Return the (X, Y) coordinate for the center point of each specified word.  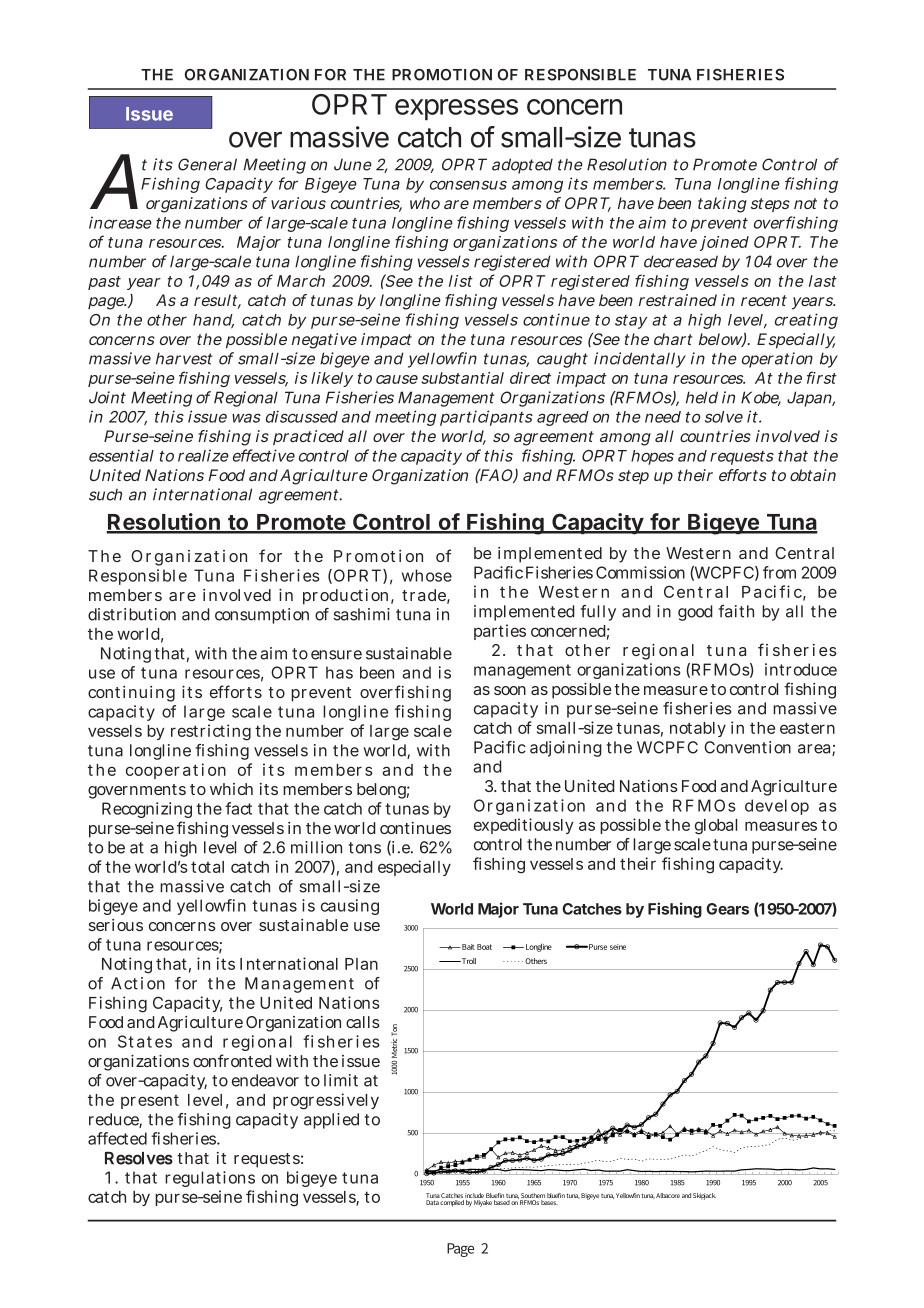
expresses (456, 109)
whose (427, 575)
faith (736, 611)
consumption (262, 616)
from (779, 572)
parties (500, 632)
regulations (210, 1179)
